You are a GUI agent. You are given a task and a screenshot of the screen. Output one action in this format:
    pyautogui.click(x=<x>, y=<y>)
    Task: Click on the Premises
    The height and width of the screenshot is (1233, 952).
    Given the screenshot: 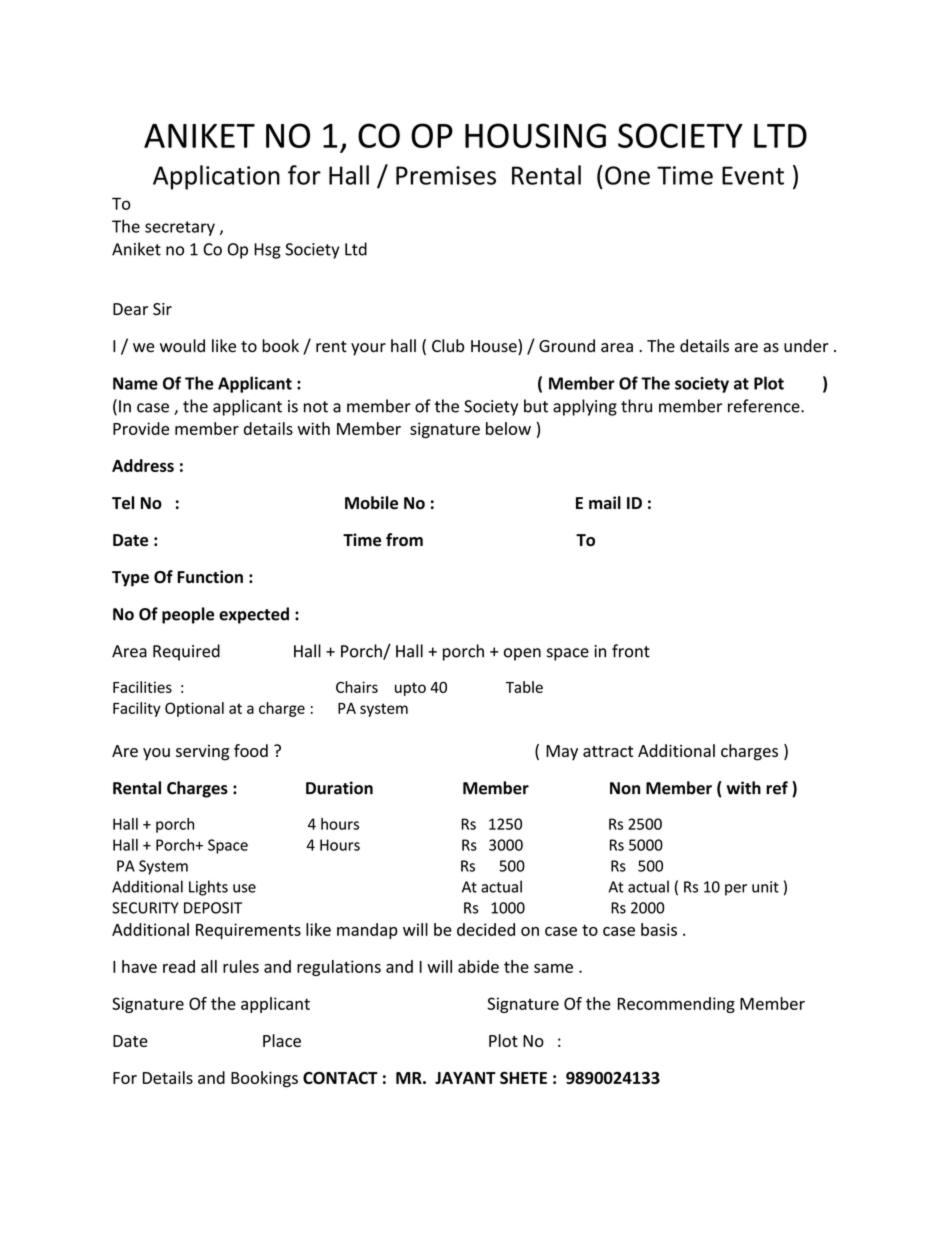 What is the action you would take?
    pyautogui.click(x=446, y=175)
